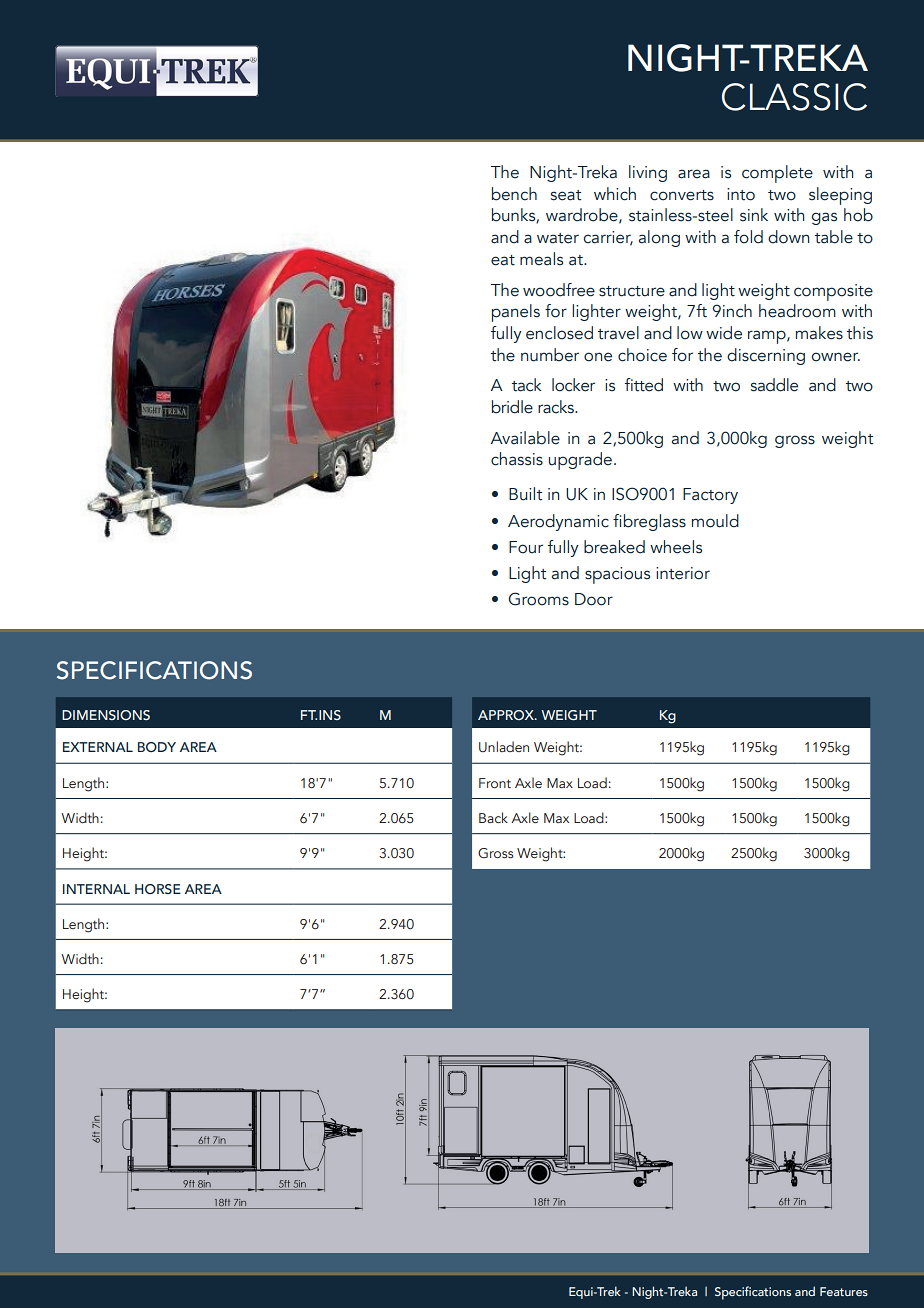 The width and height of the page is (924, 1308). What do you see at coordinates (512, 407) in the page?
I see `bridle` at bounding box center [512, 407].
